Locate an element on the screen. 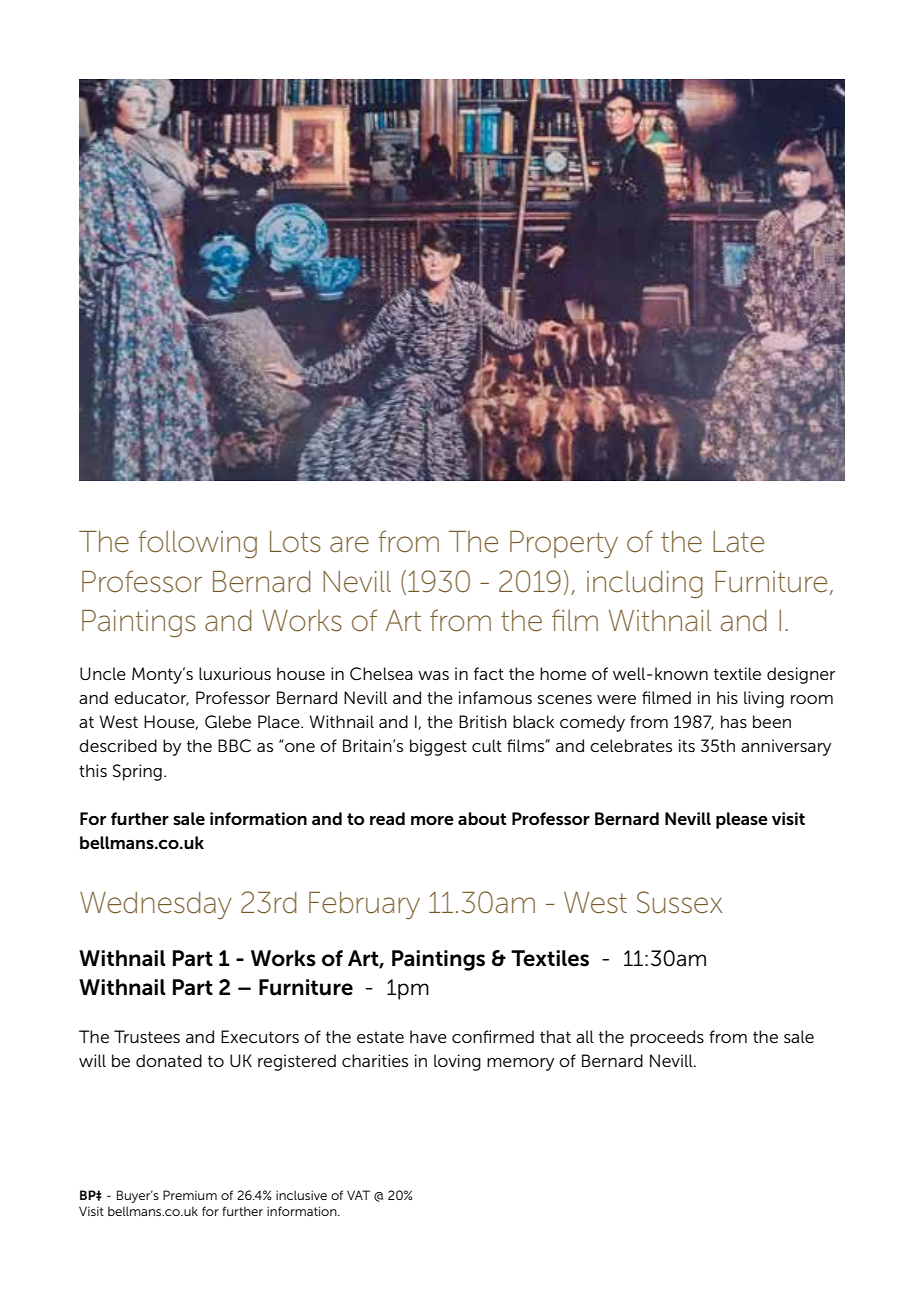 The height and width of the screenshot is (1311, 924). VAT is located at coordinates (358, 1195).
